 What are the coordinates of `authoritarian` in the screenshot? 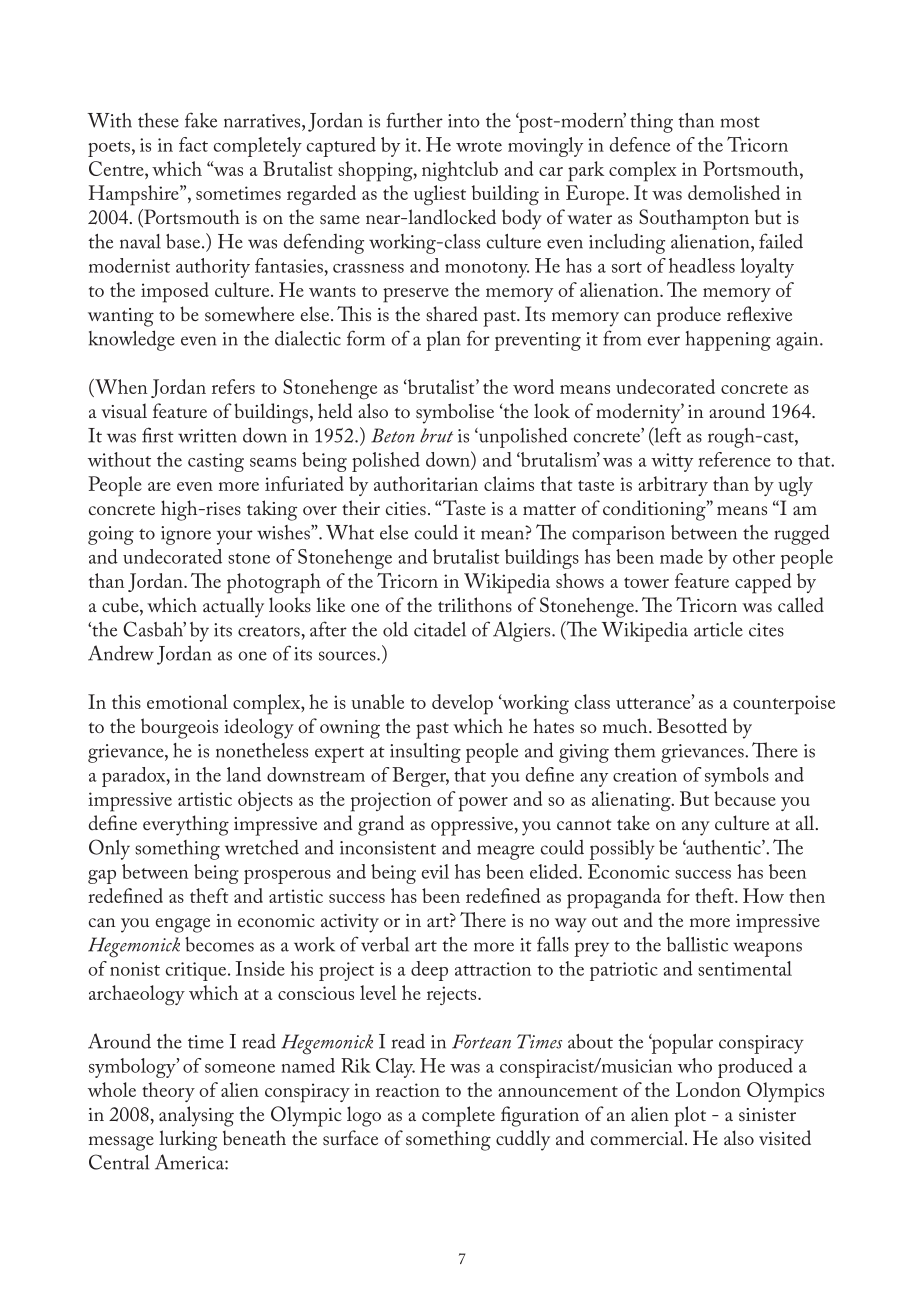 It's located at (426, 483).
